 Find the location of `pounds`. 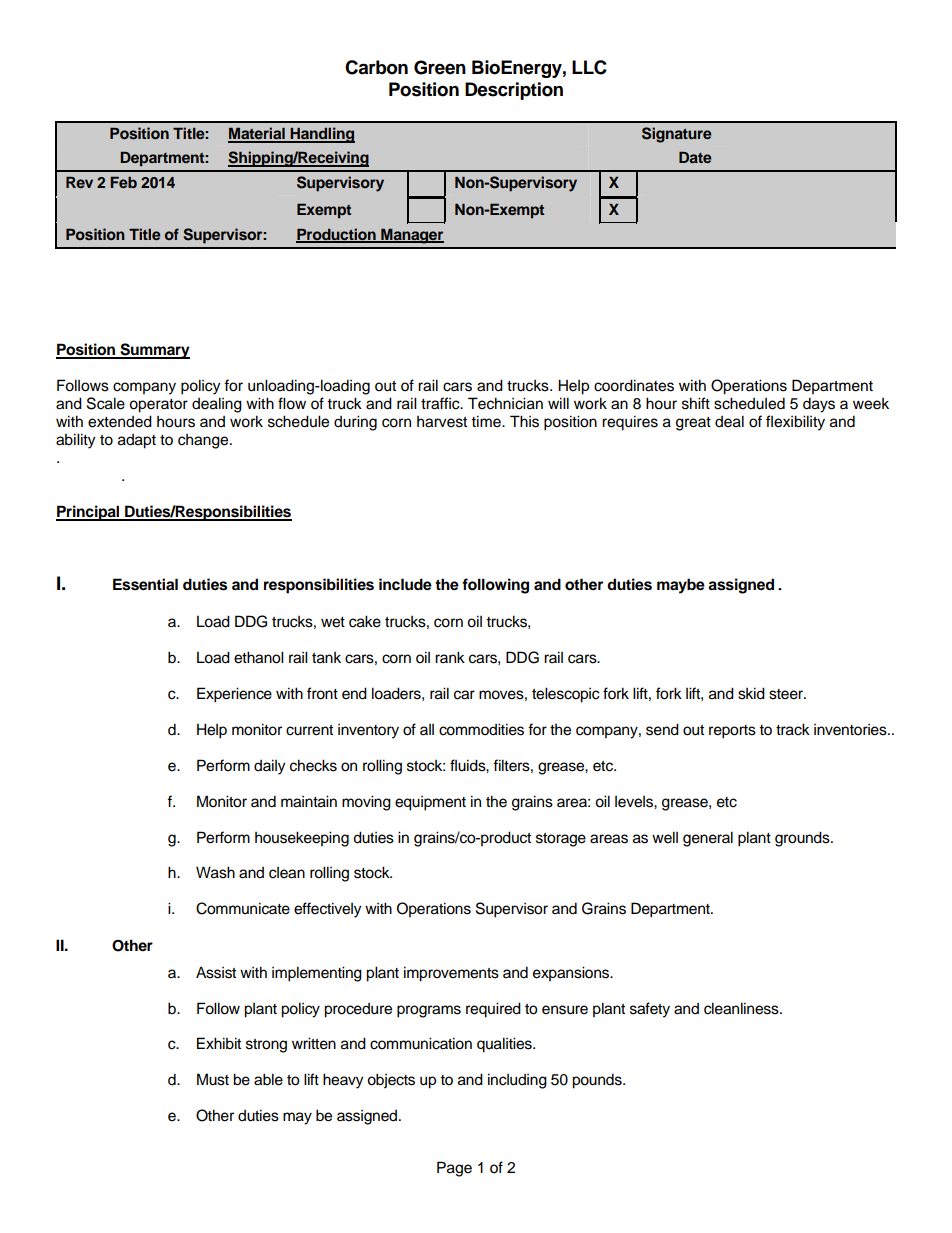

pounds is located at coordinates (598, 1081).
